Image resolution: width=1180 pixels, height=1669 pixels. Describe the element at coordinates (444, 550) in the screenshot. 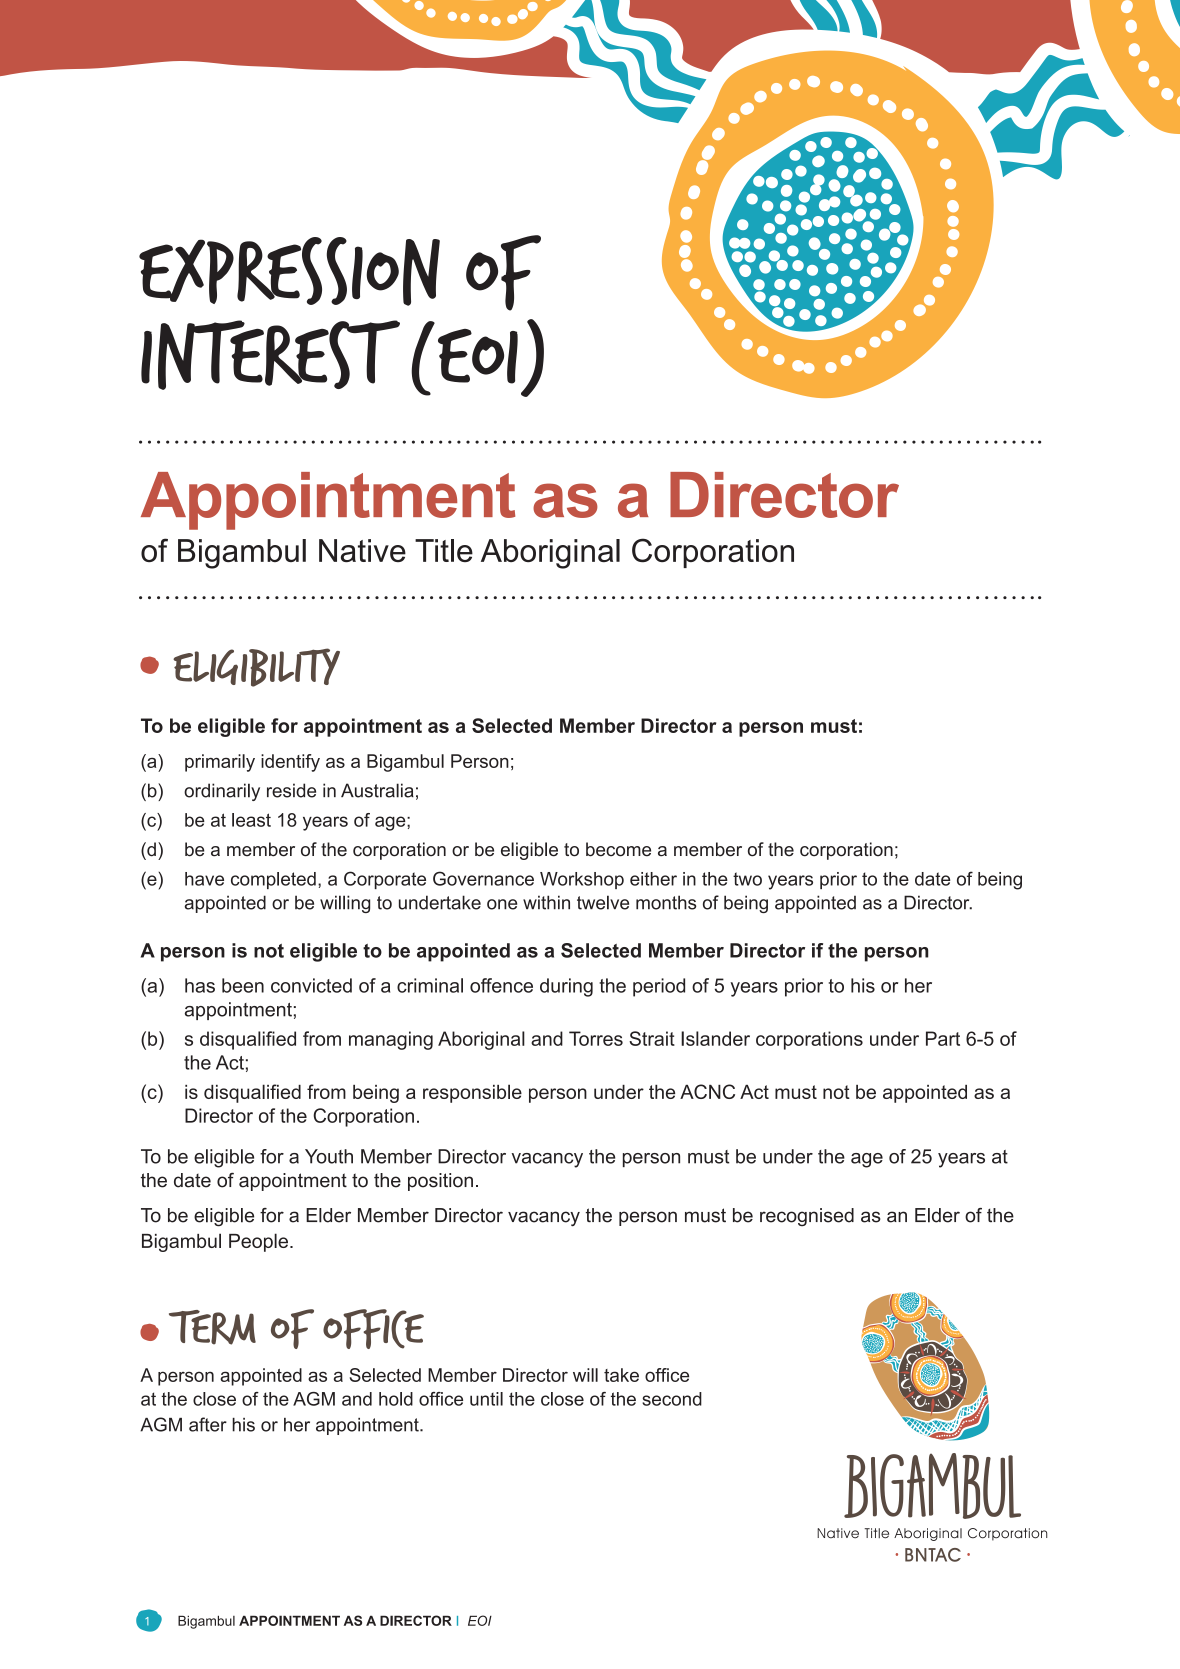

I see `Title` at that location.
